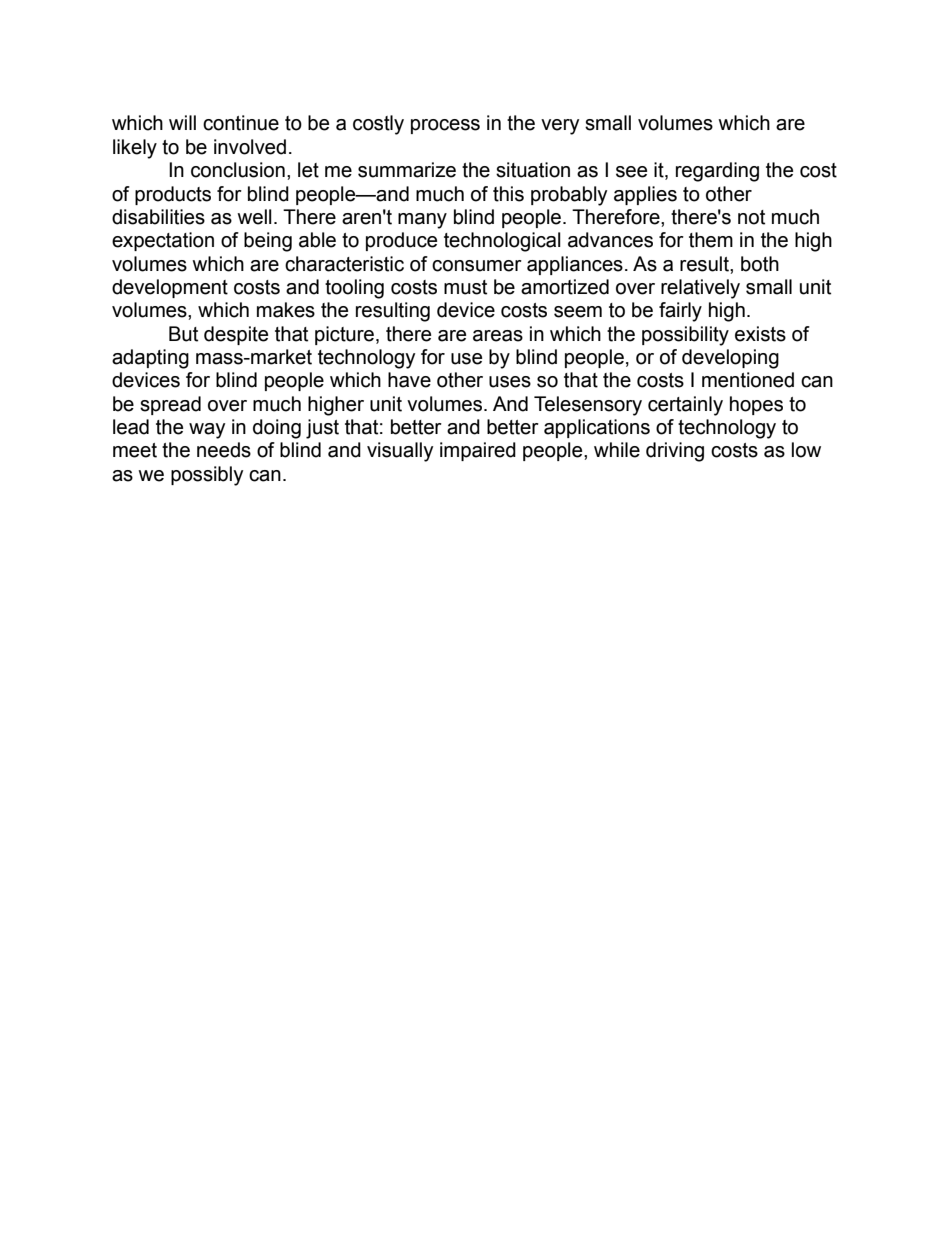 This image has height=1233, width=952. What do you see at coordinates (465, 287) in the image?
I see `must` at bounding box center [465, 287].
